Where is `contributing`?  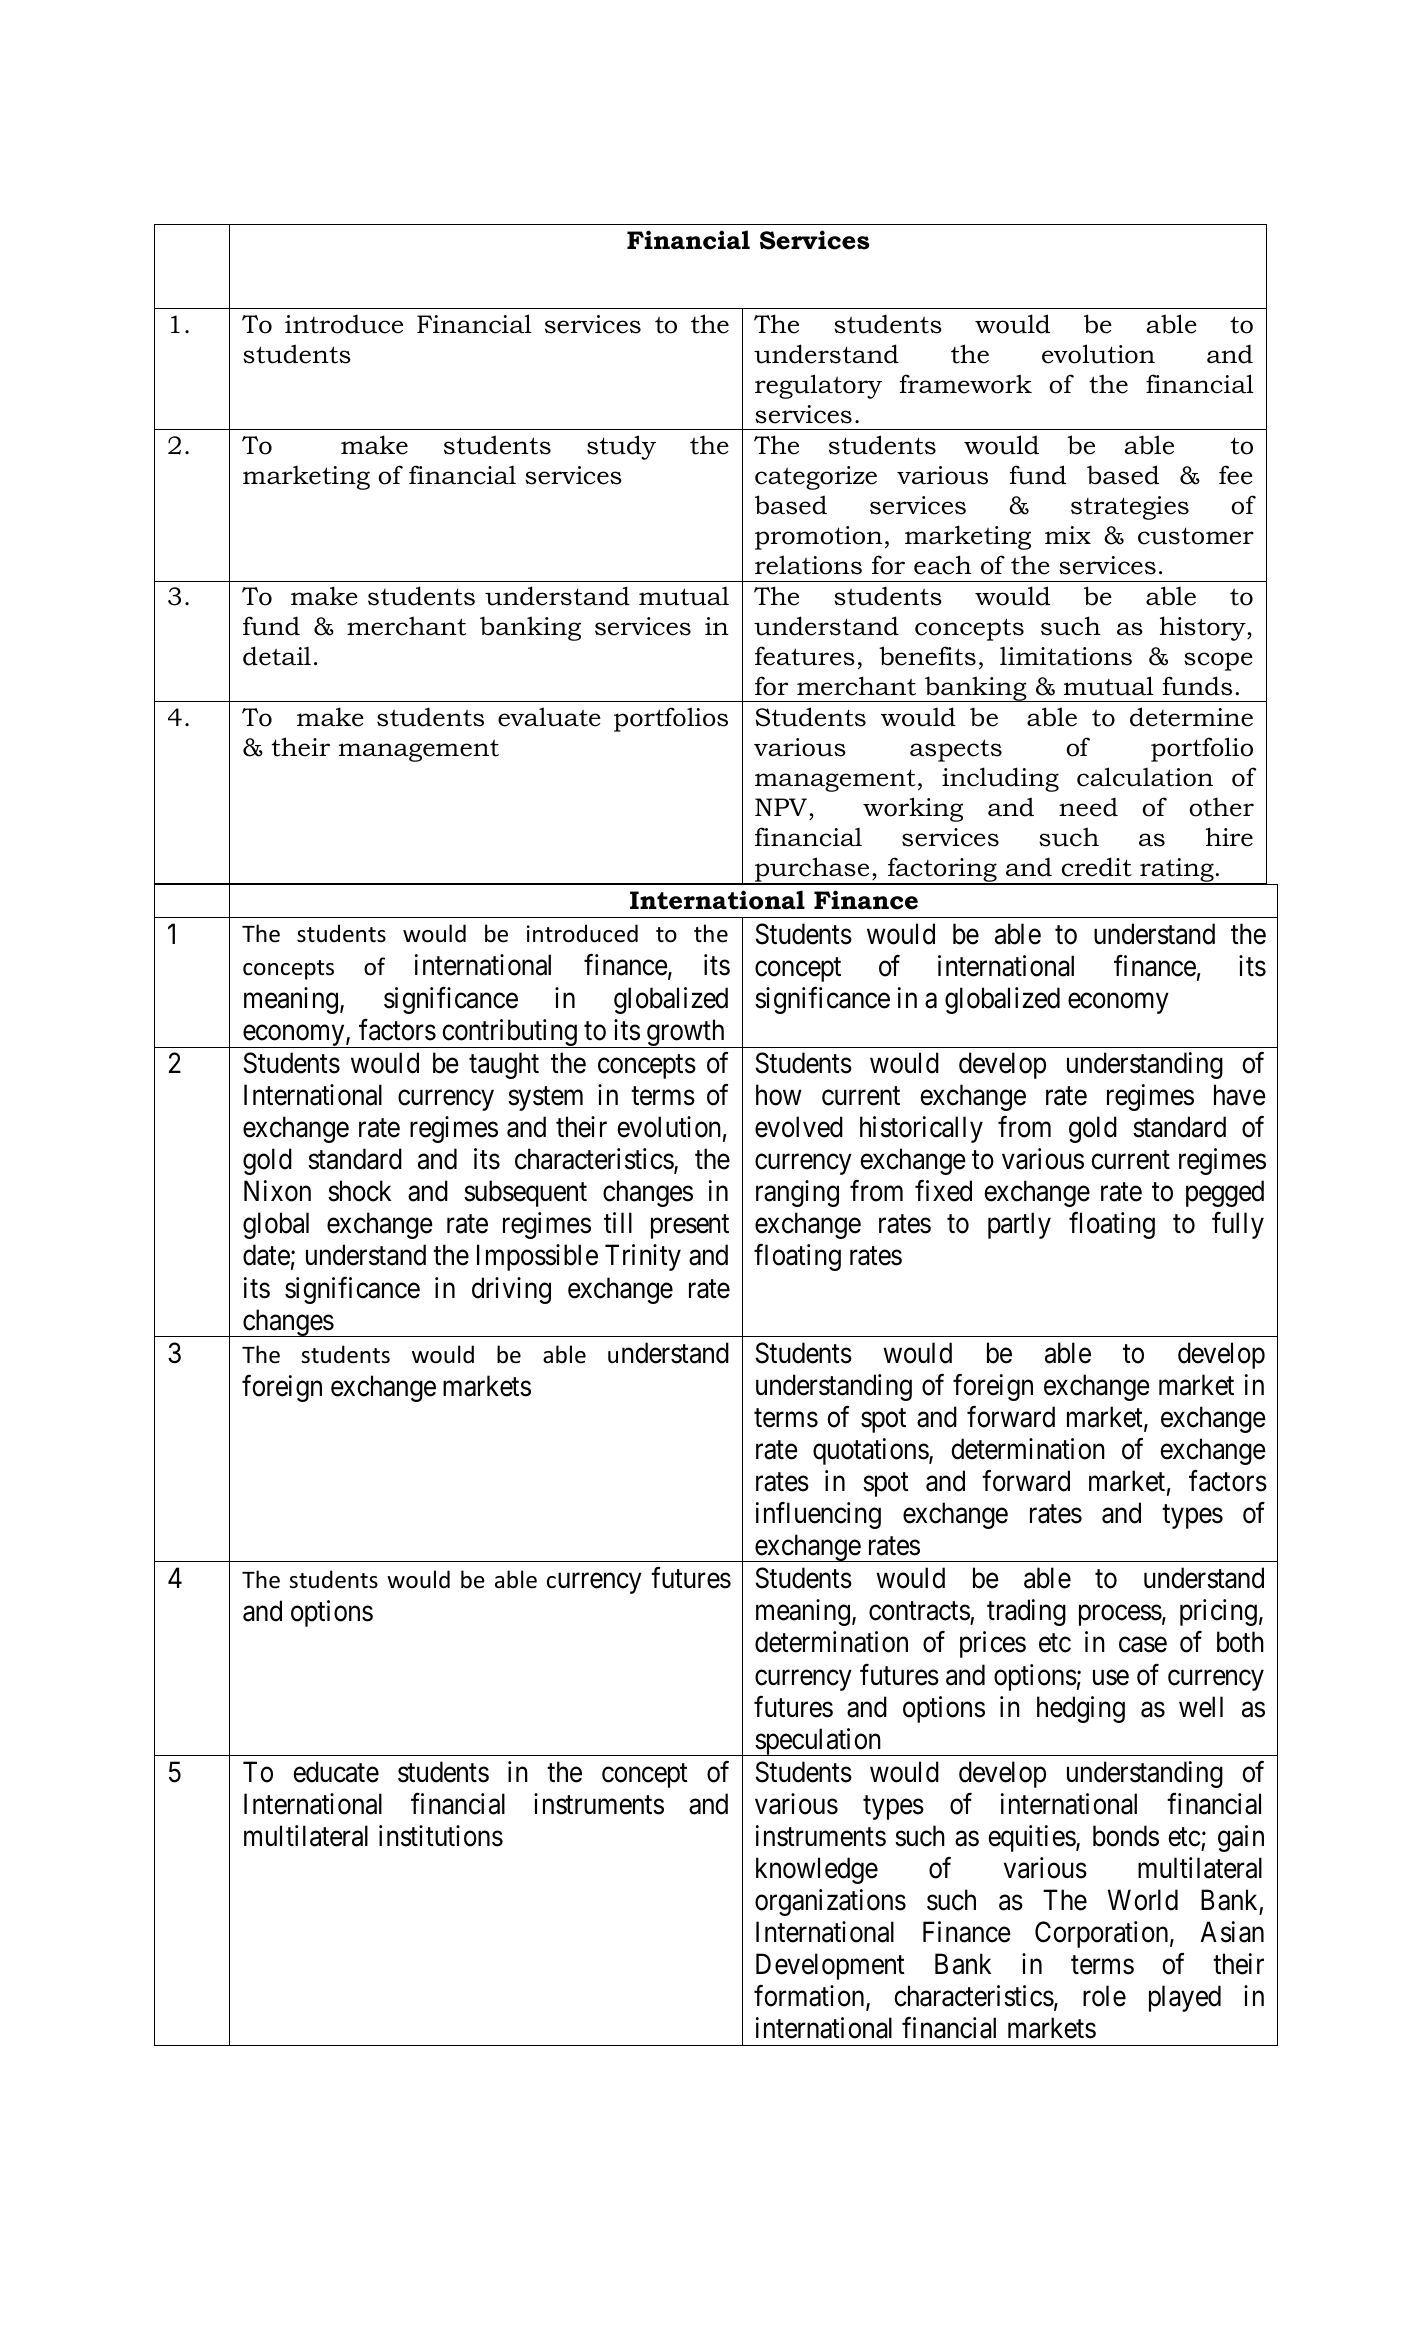
contributing is located at coordinates (509, 1033).
